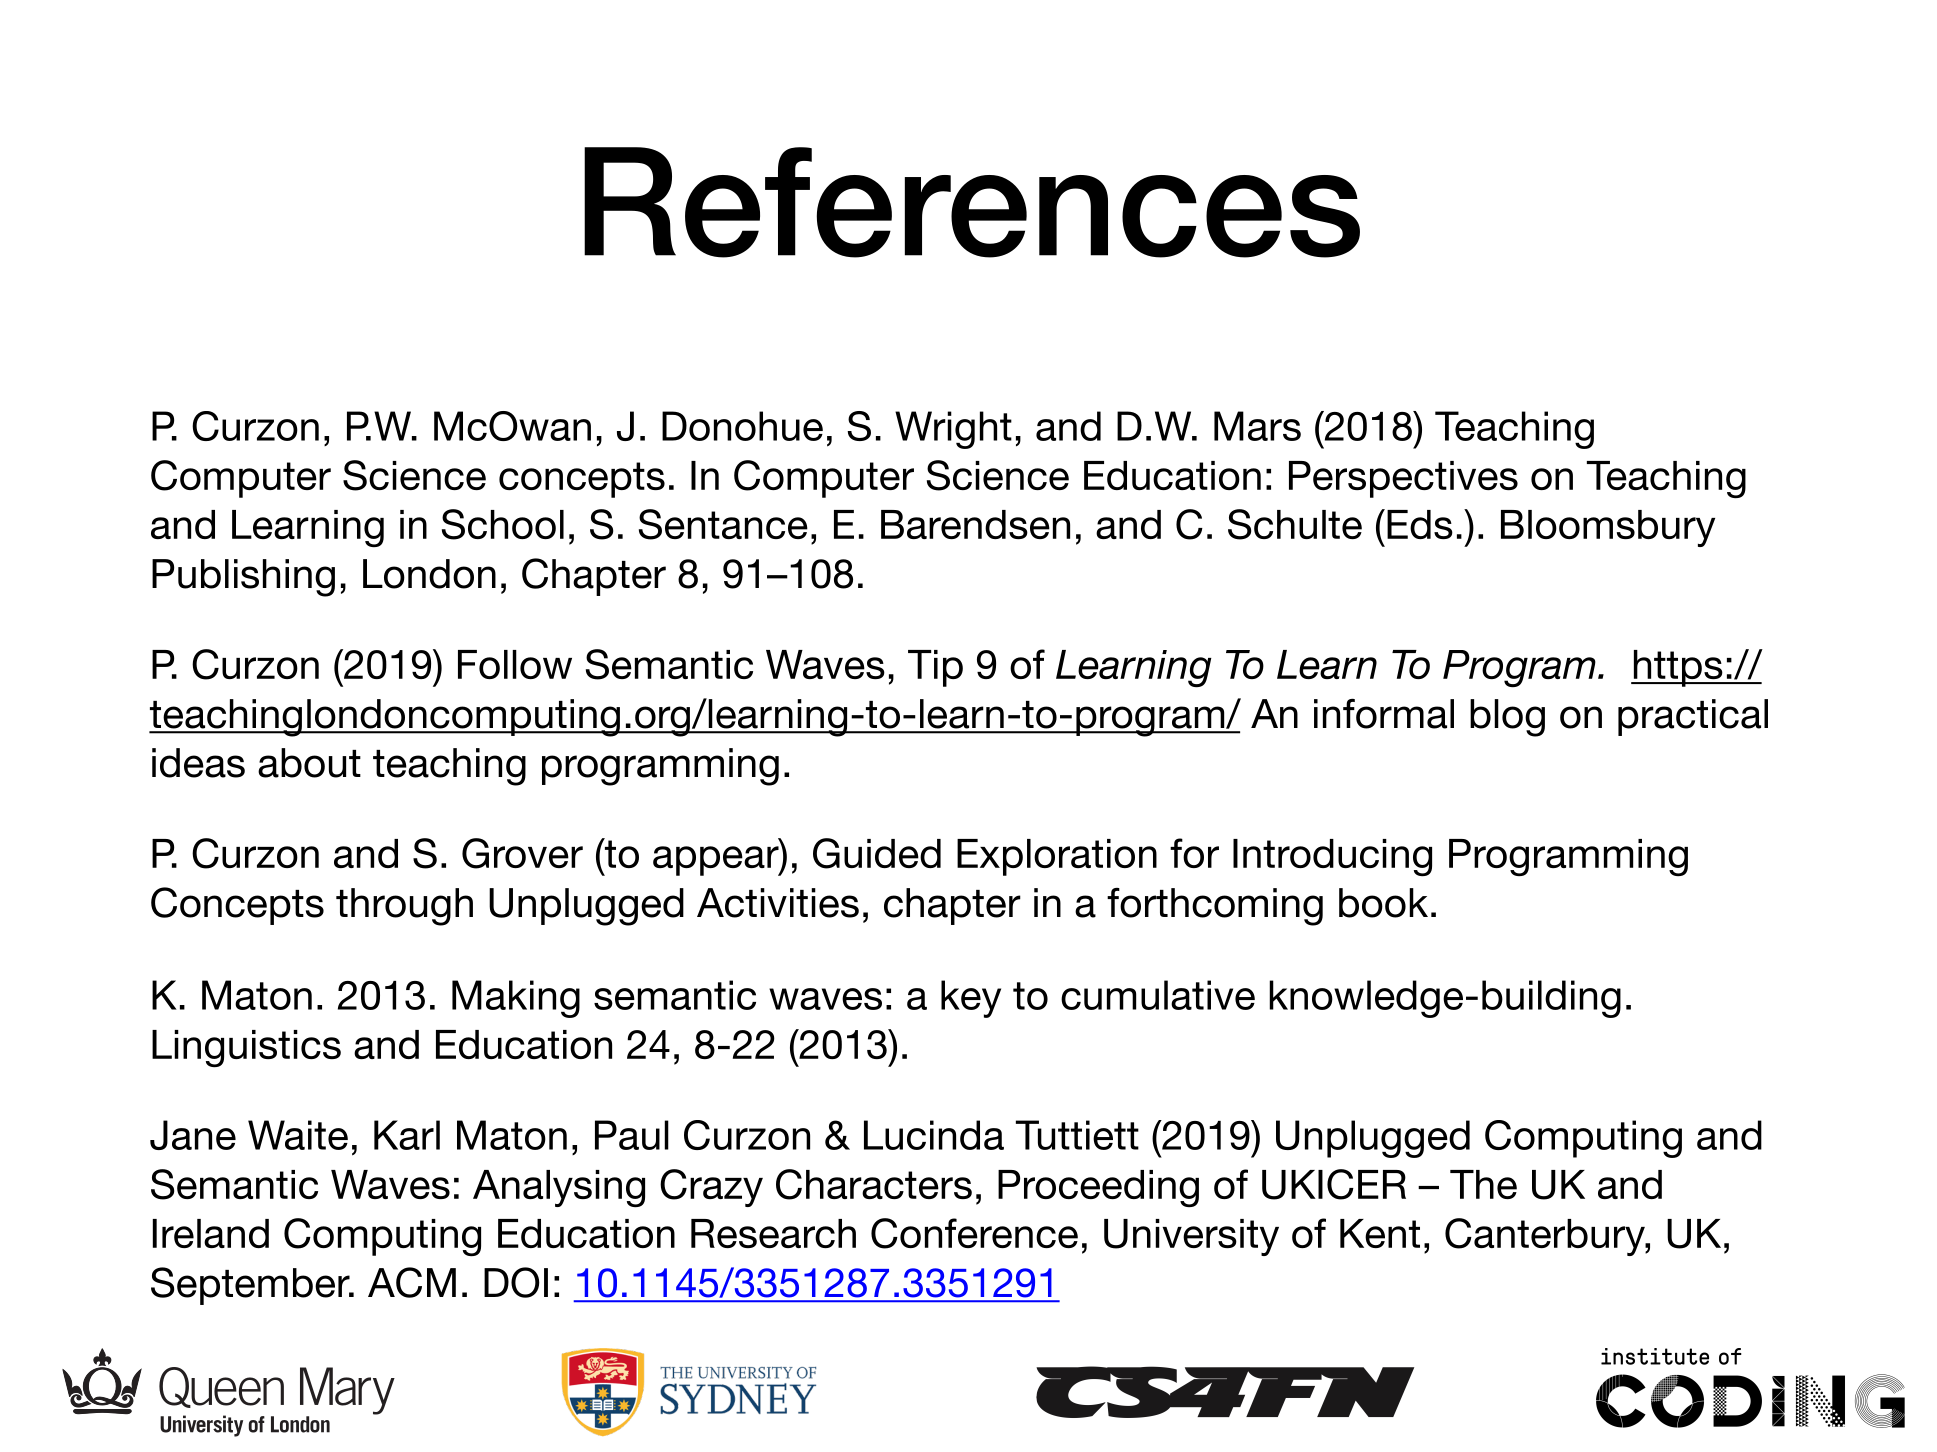 The image size is (1937, 1452). I want to click on References, so click(972, 202).
